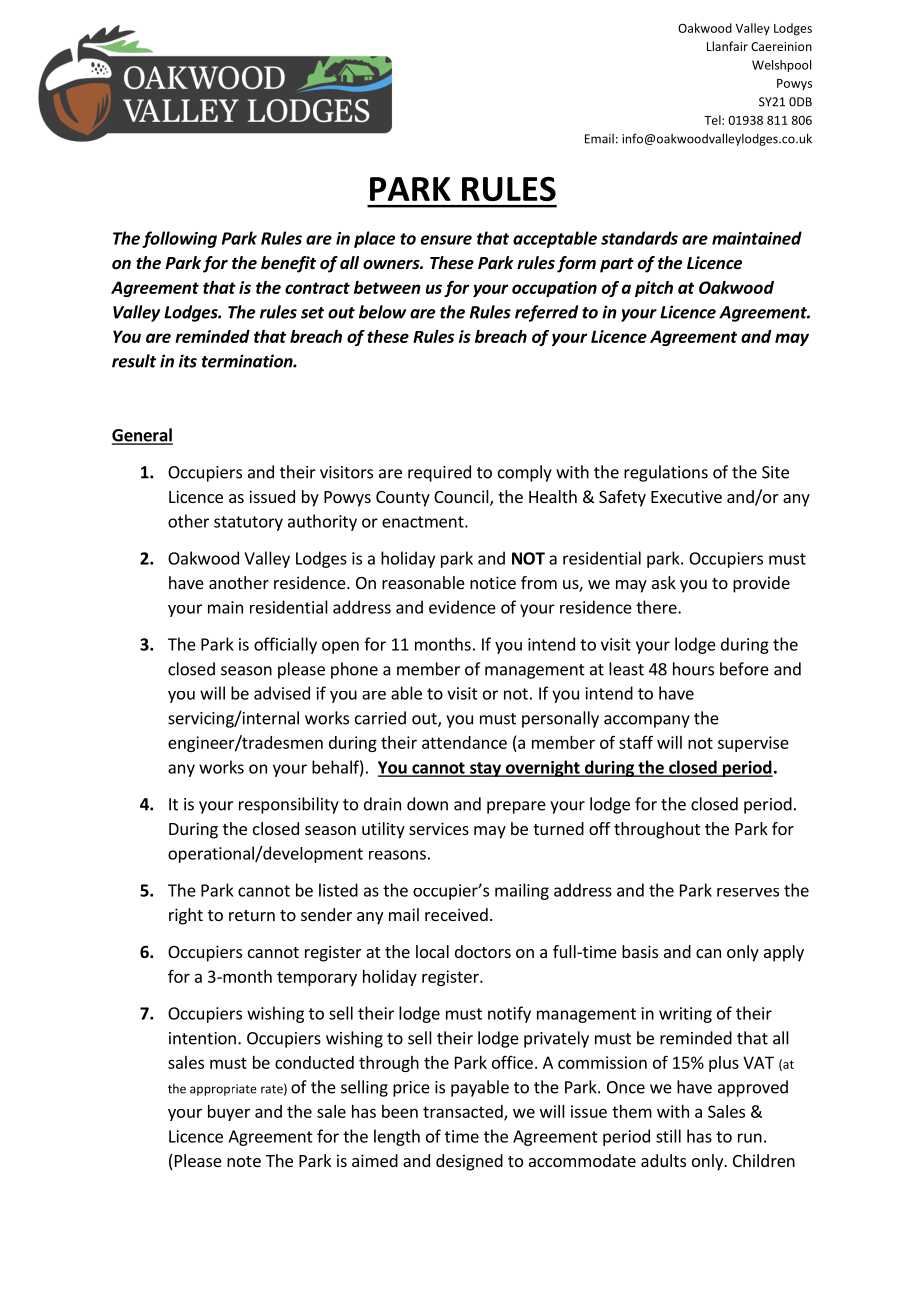 Image resolution: width=924 pixels, height=1308 pixels. I want to click on still, so click(668, 1136).
